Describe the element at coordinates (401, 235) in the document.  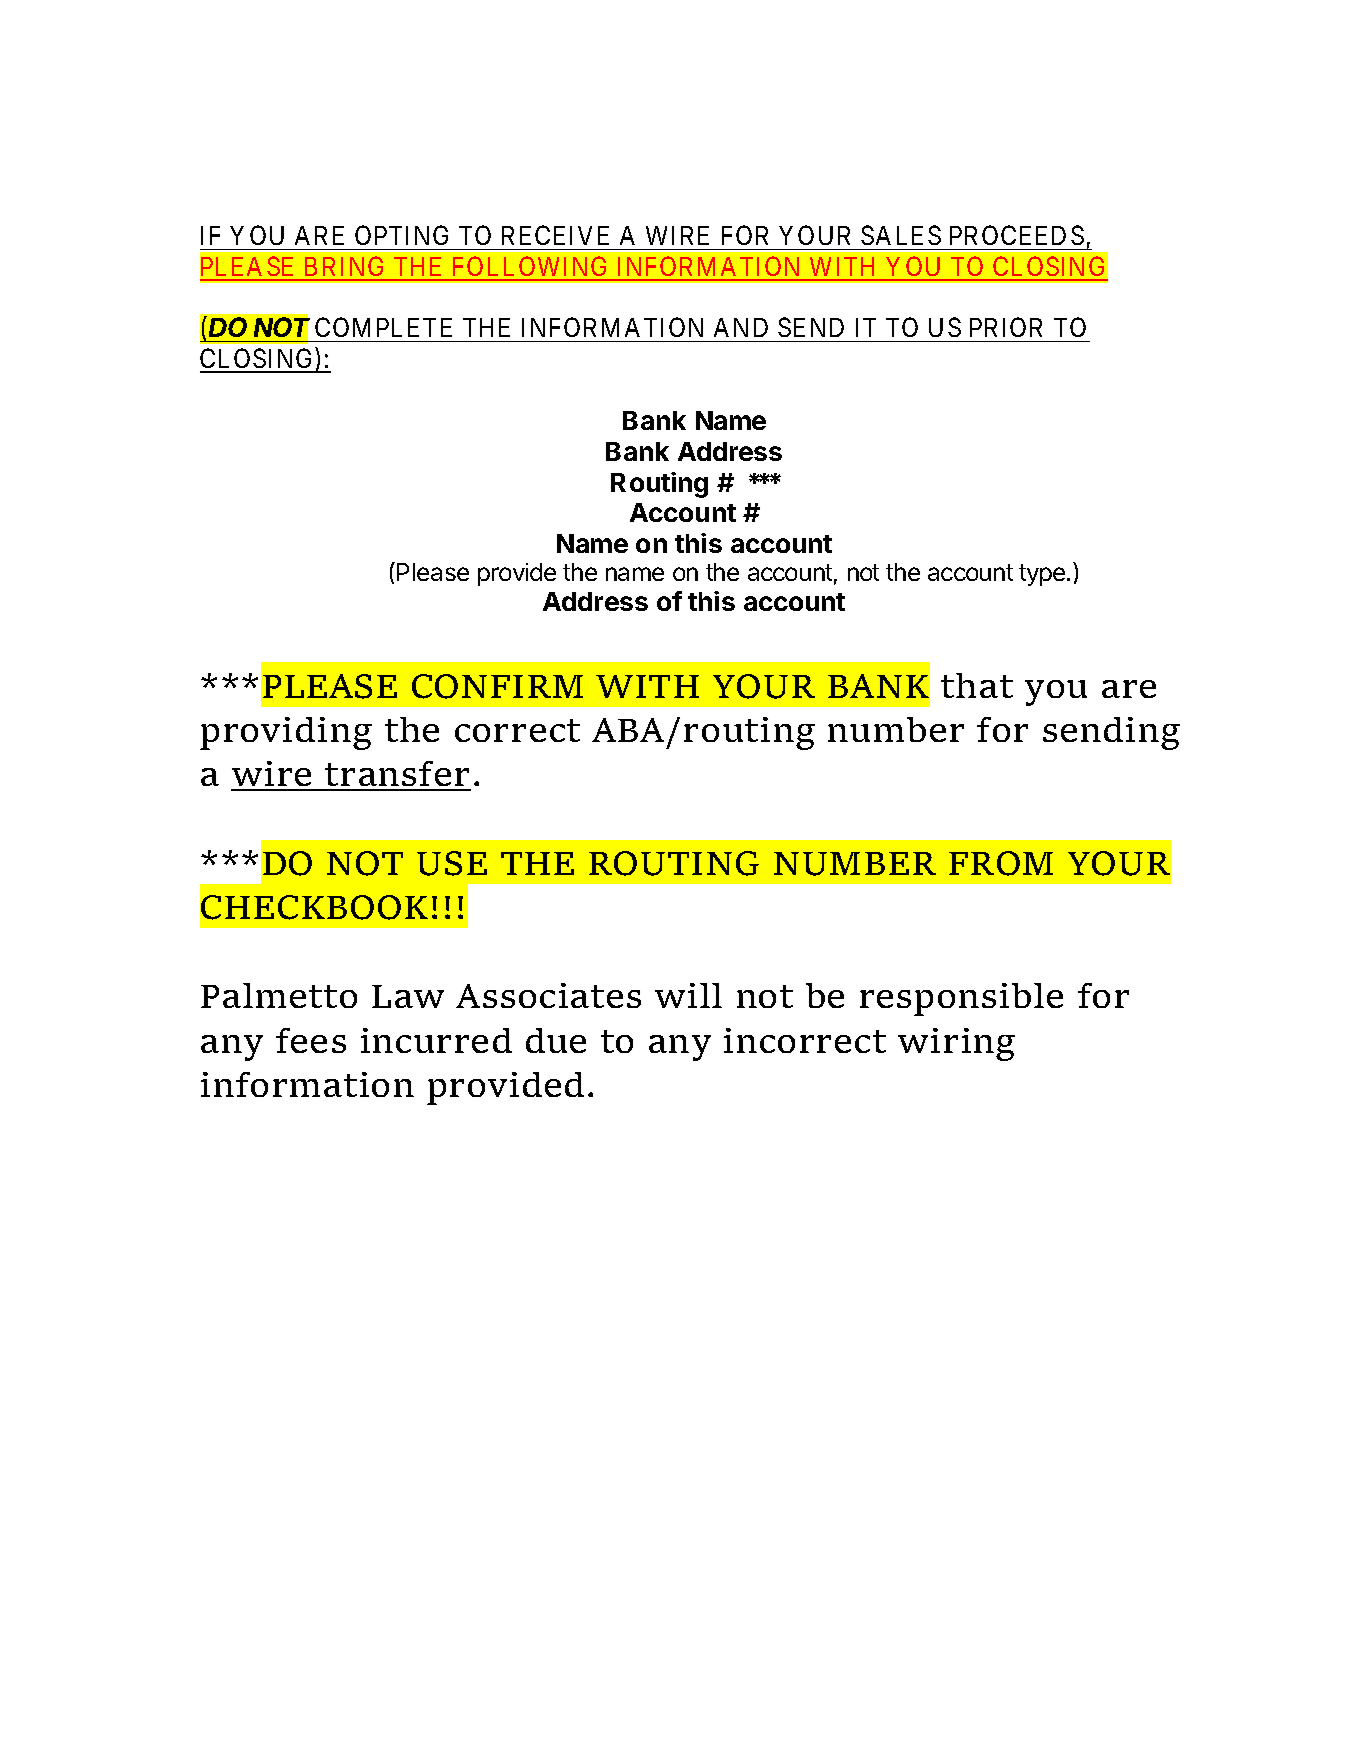
I see `OPTING` at that location.
